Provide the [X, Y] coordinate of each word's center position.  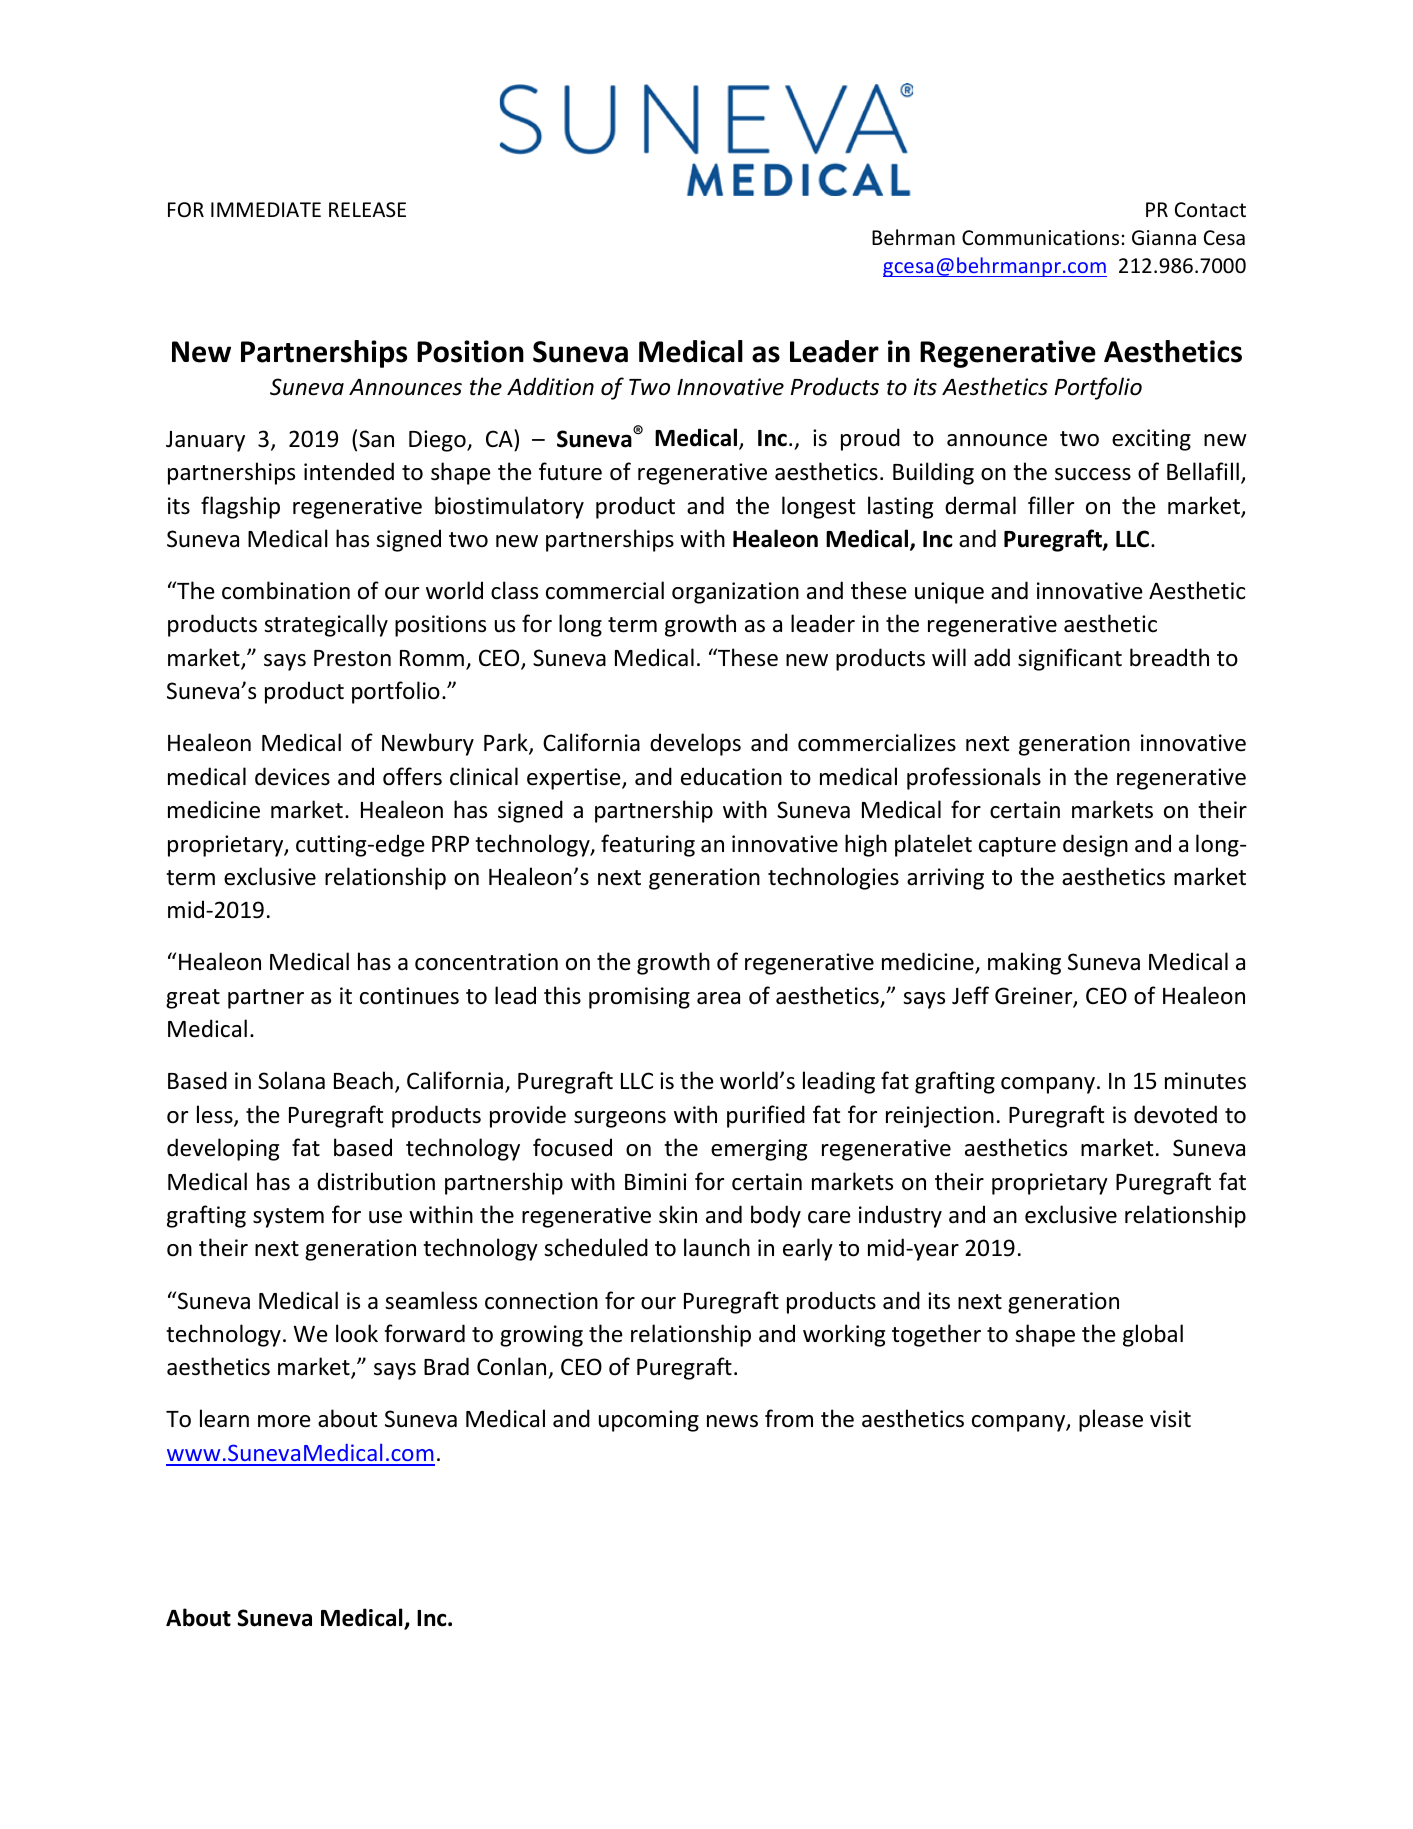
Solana [291, 1080]
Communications [1040, 238]
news [732, 1421]
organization [735, 593]
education [731, 776]
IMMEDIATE [266, 209]
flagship [240, 507]
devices [292, 776]
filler [1051, 505]
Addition [550, 386]
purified [766, 1116]
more [284, 1421]
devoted [1175, 1114]
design [1095, 845]
